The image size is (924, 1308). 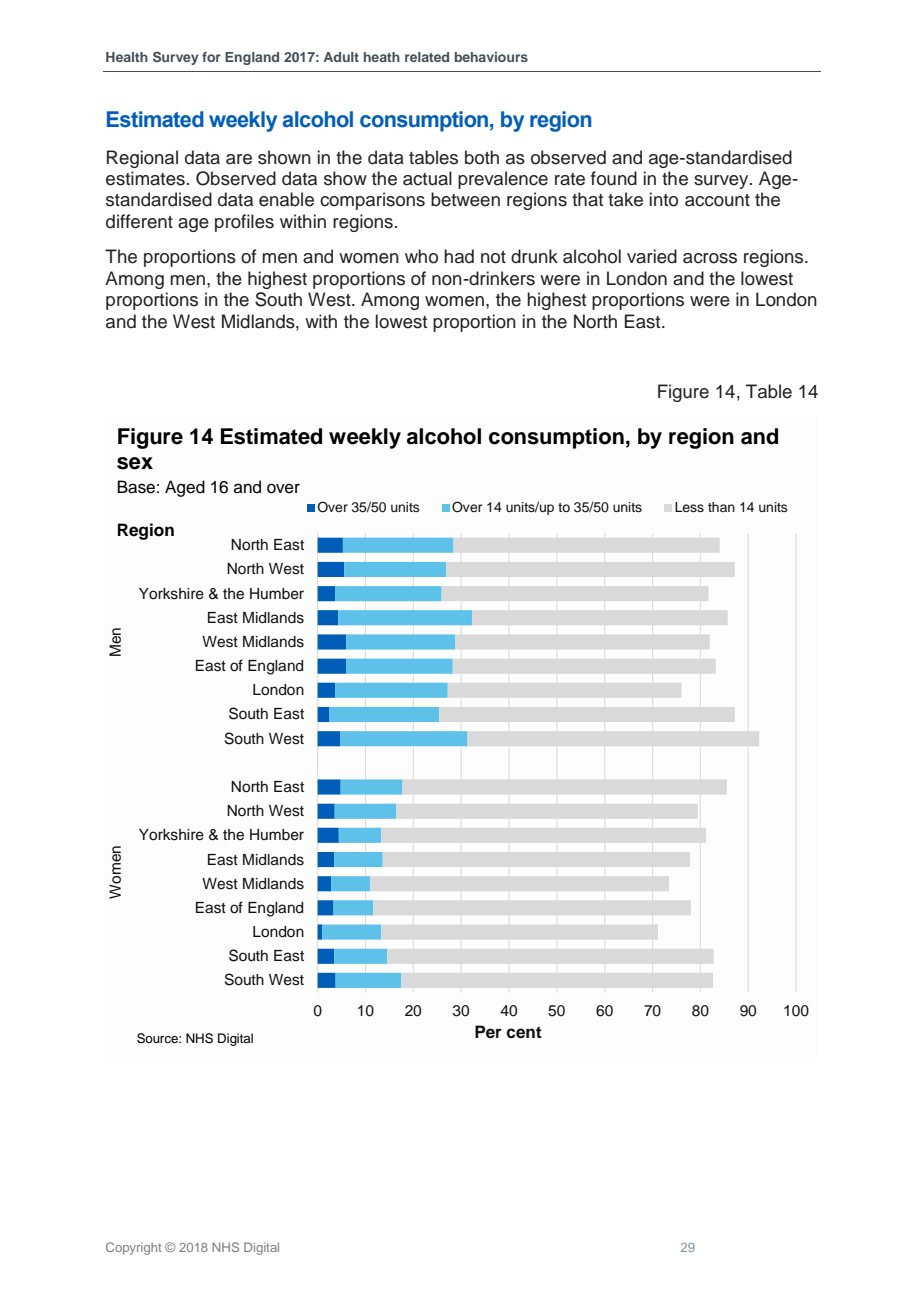 I want to click on than, so click(x=721, y=507).
